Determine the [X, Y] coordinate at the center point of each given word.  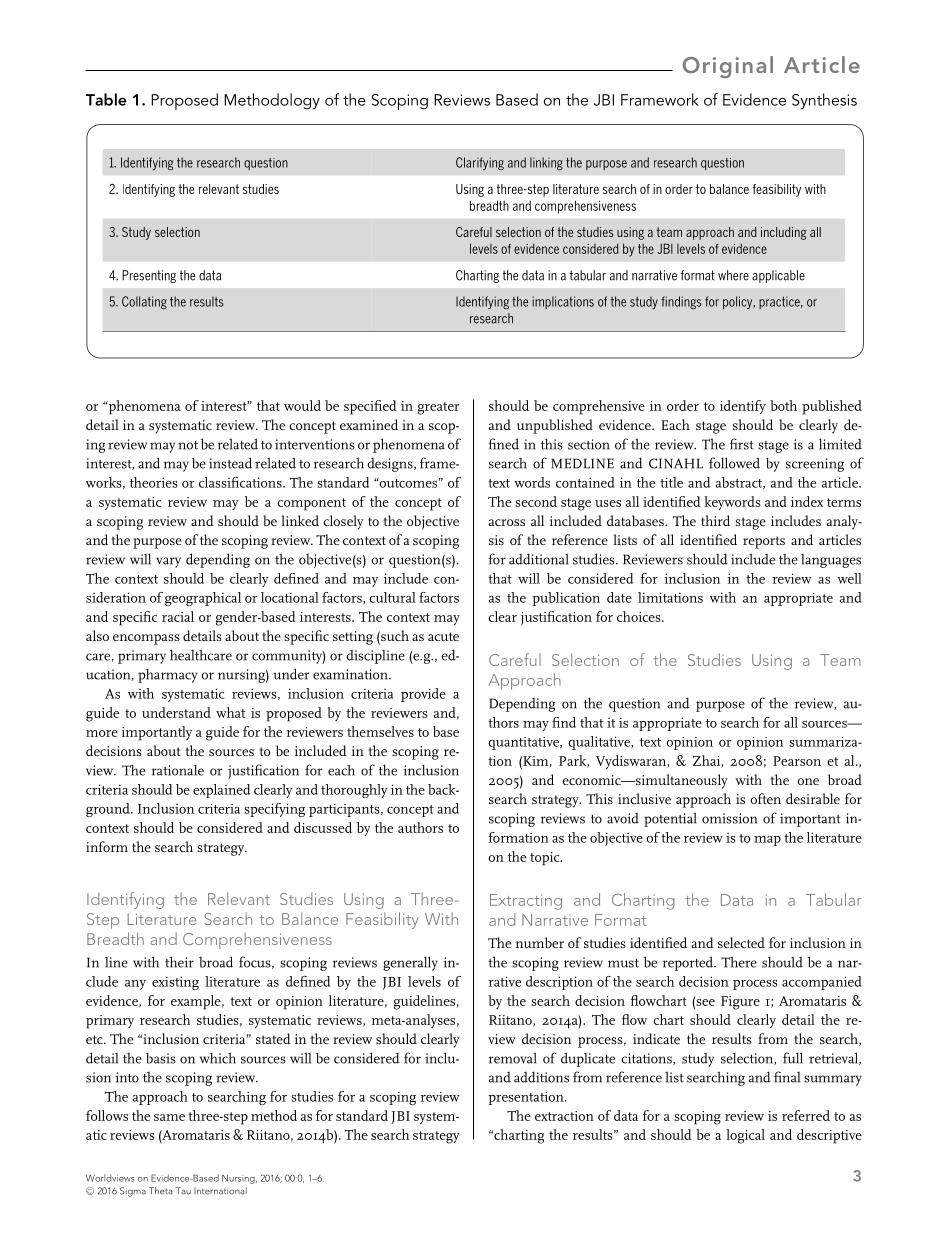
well [849, 578]
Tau [183, 1191]
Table [106, 99]
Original [728, 67]
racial [178, 616]
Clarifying [480, 163]
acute [443, 636]
